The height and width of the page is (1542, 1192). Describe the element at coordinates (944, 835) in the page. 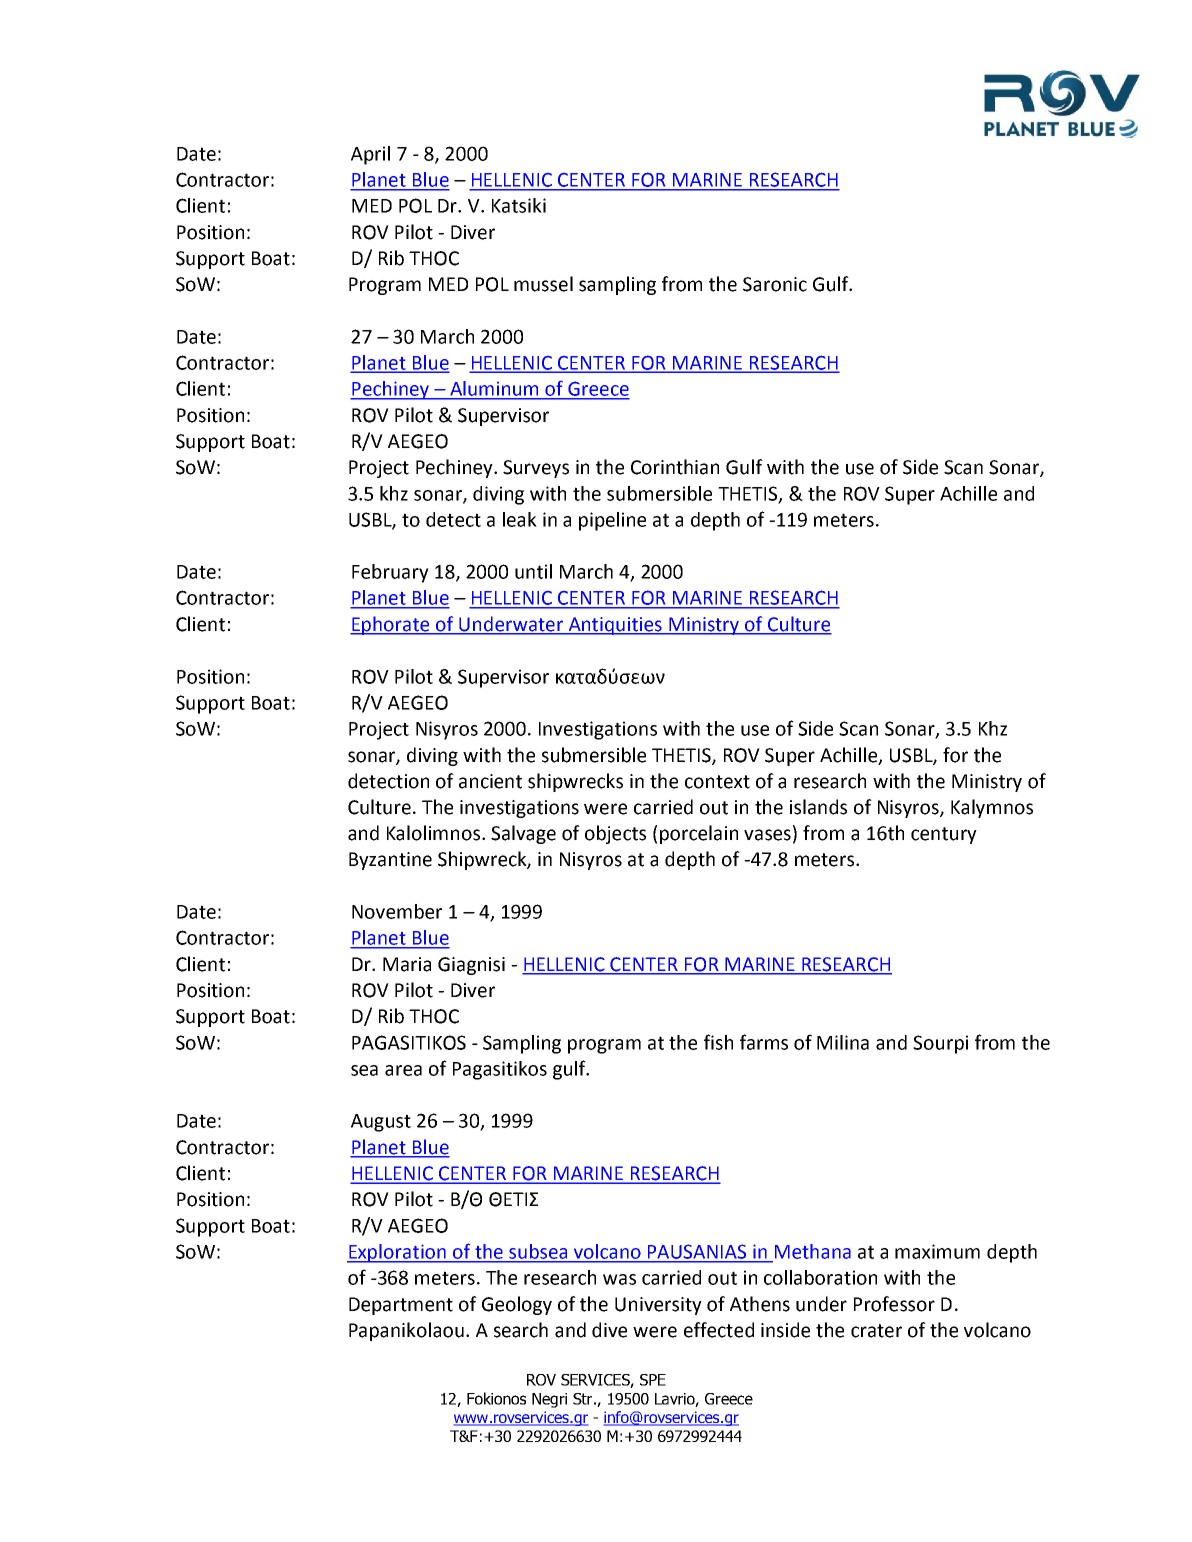

I see `century` at that location.
